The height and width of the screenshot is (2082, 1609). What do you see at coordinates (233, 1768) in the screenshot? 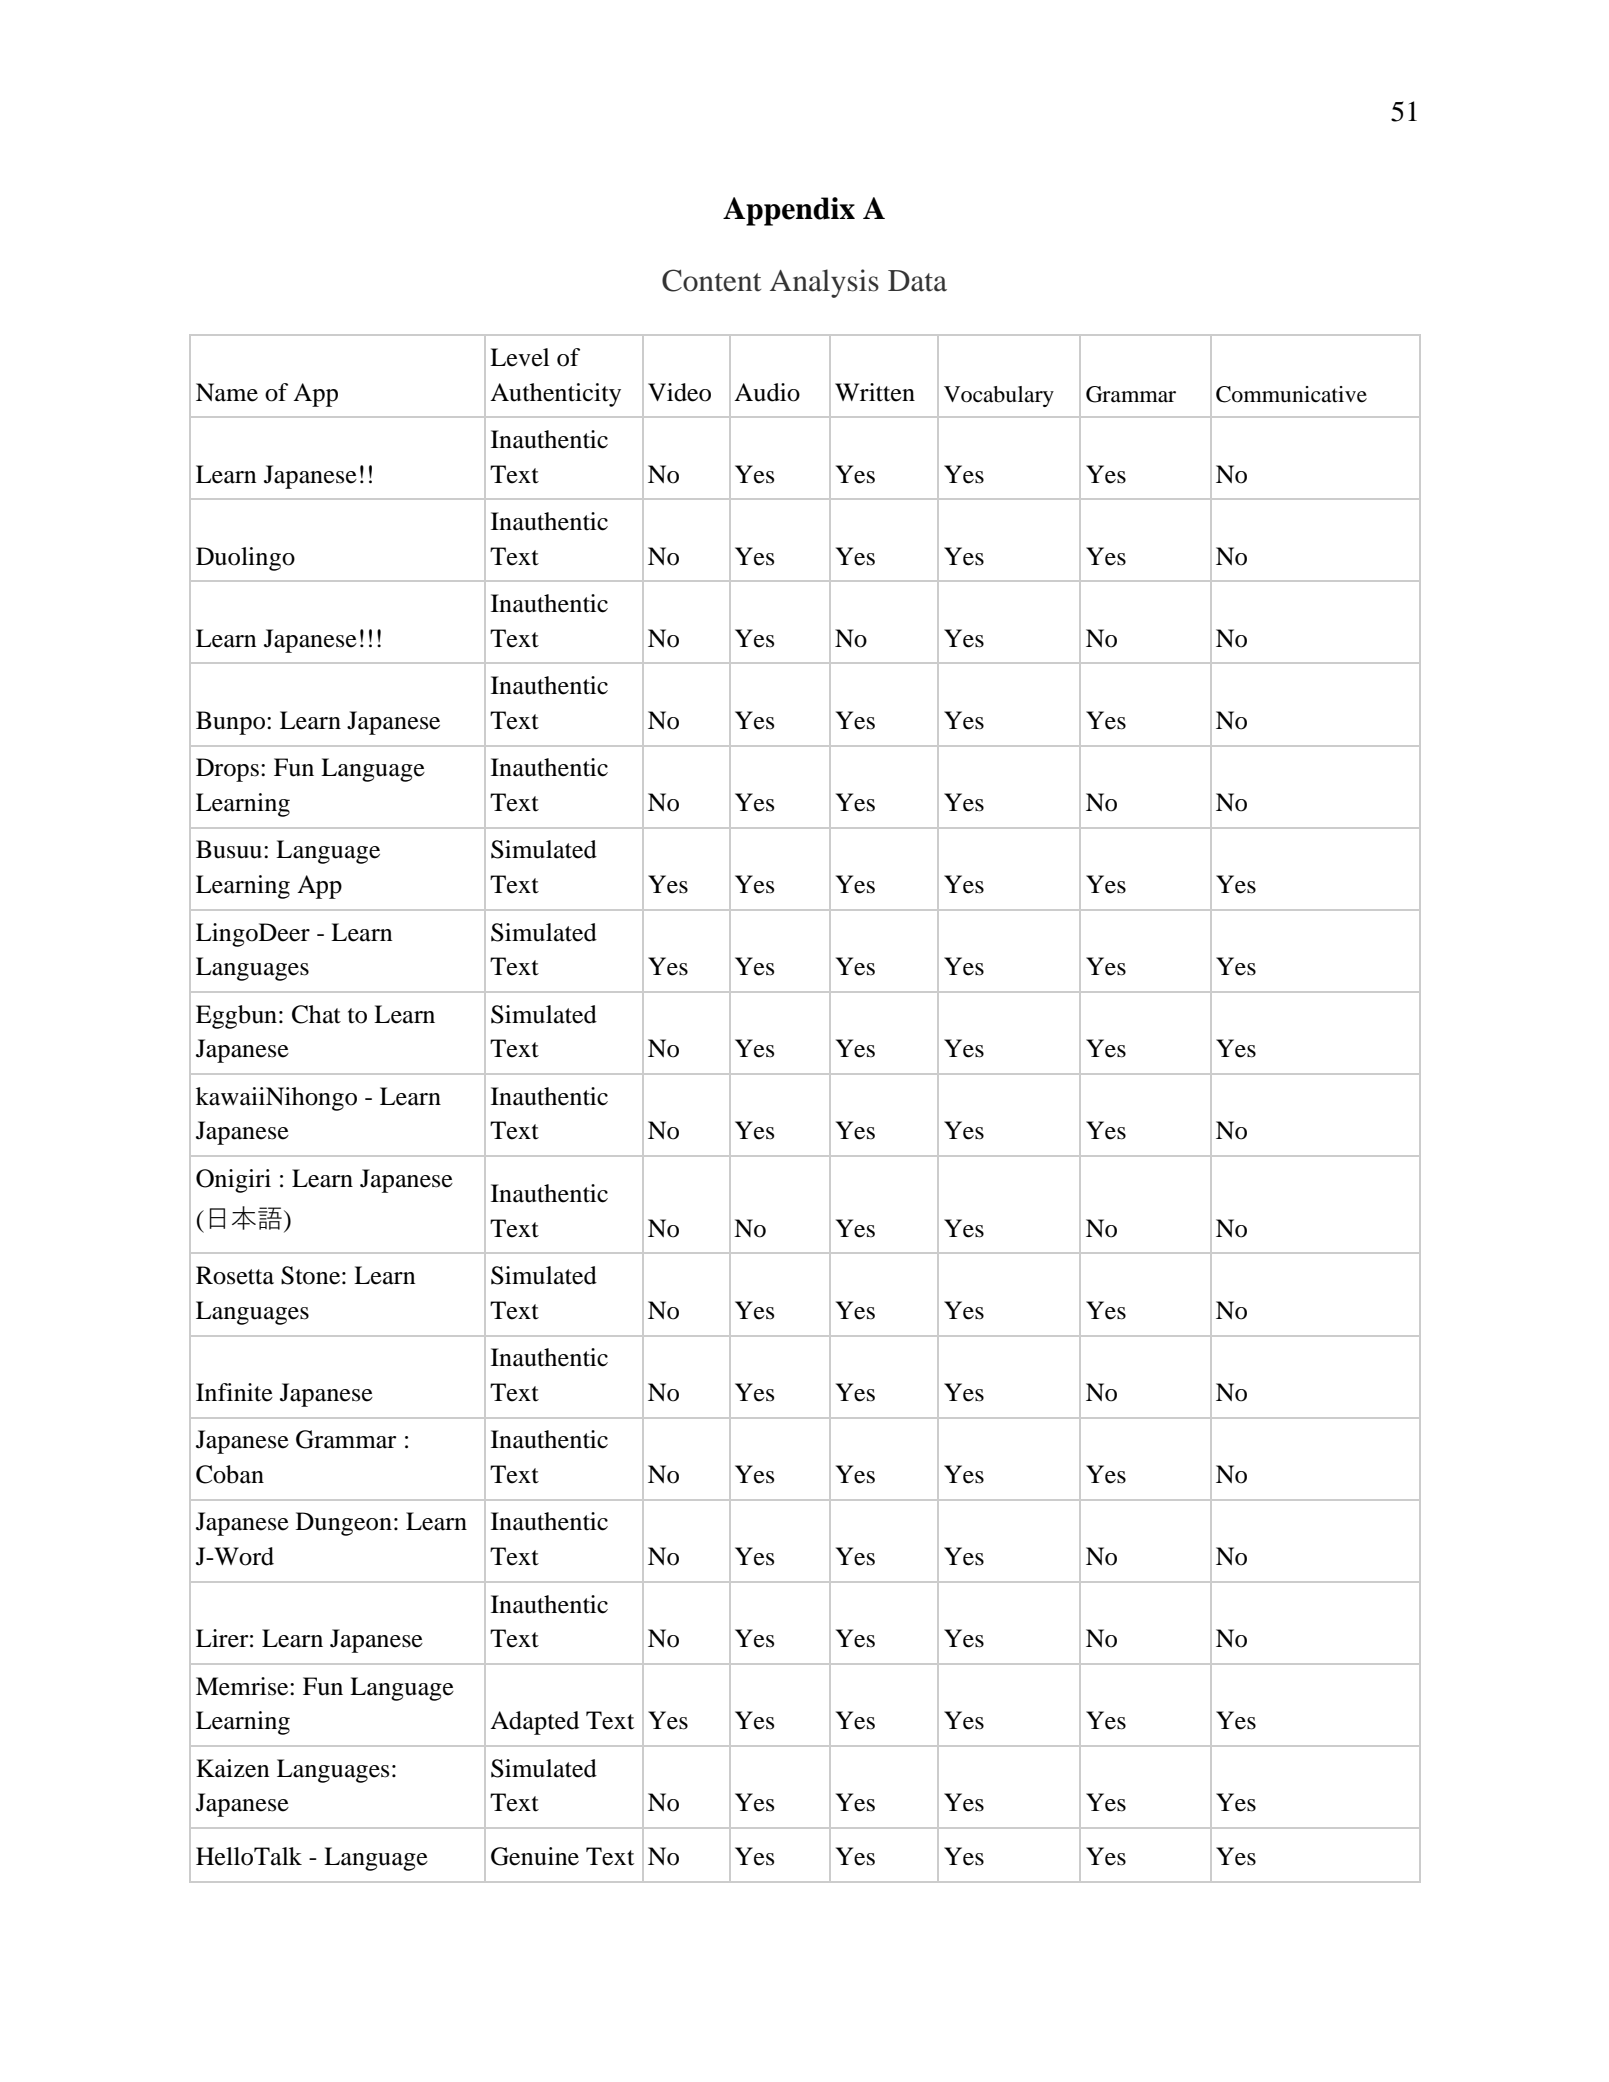
I see `Kaizen` at bounding box center [233, 1768].
